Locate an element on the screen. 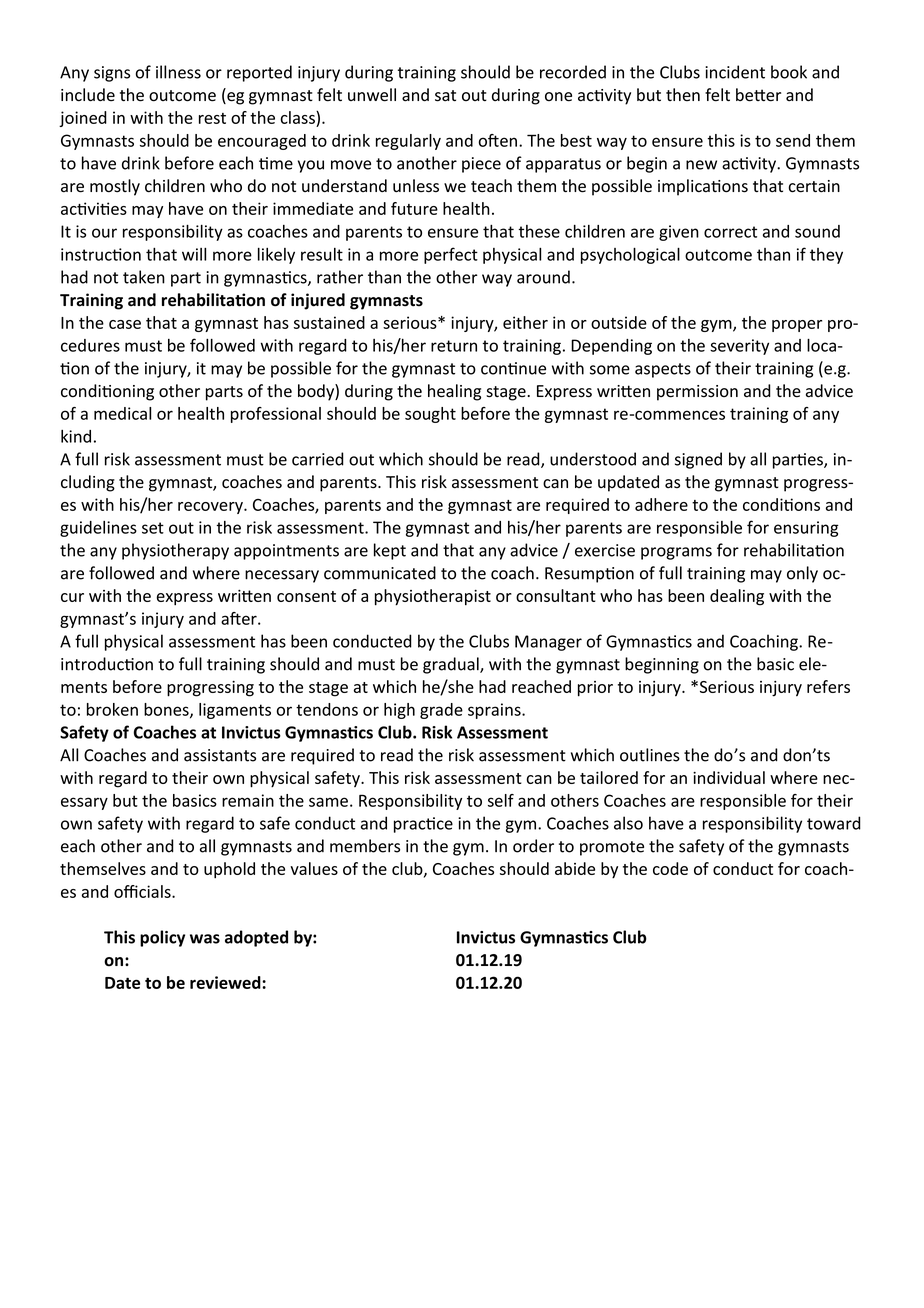 Image resolution: width=924 pixels, height=1308 pixels. abide is located at coordinates (575, 868).
